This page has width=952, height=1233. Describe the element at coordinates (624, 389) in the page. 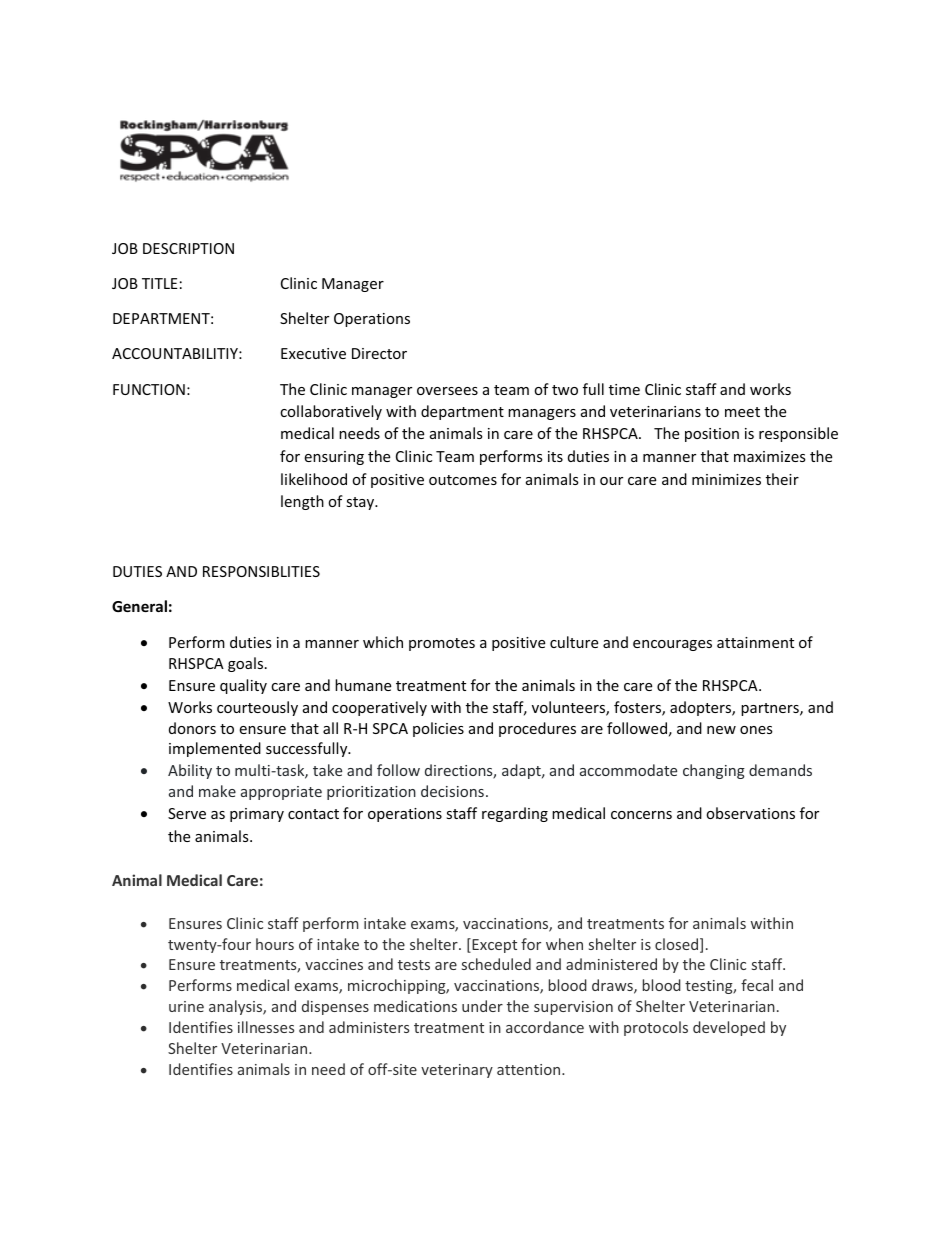

I see `time` at that location.
